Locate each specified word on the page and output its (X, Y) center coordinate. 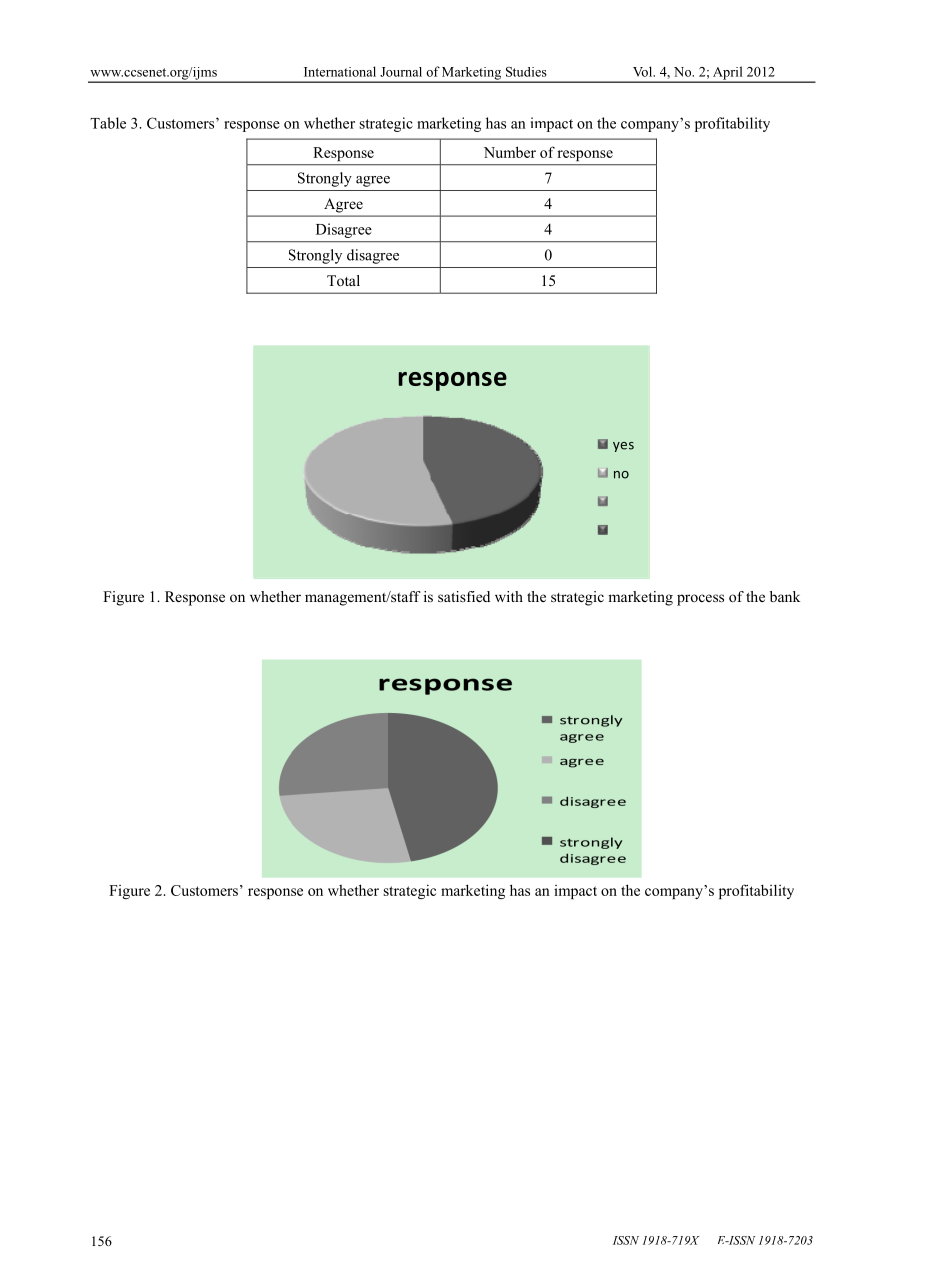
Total (343, 280)
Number (510, 152)
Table (108, 123)
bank (785, 596)
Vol (644, 71)
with (509, 596)
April (727, 74)
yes (623, 447)
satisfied (464, 596)
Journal (401, 72)
